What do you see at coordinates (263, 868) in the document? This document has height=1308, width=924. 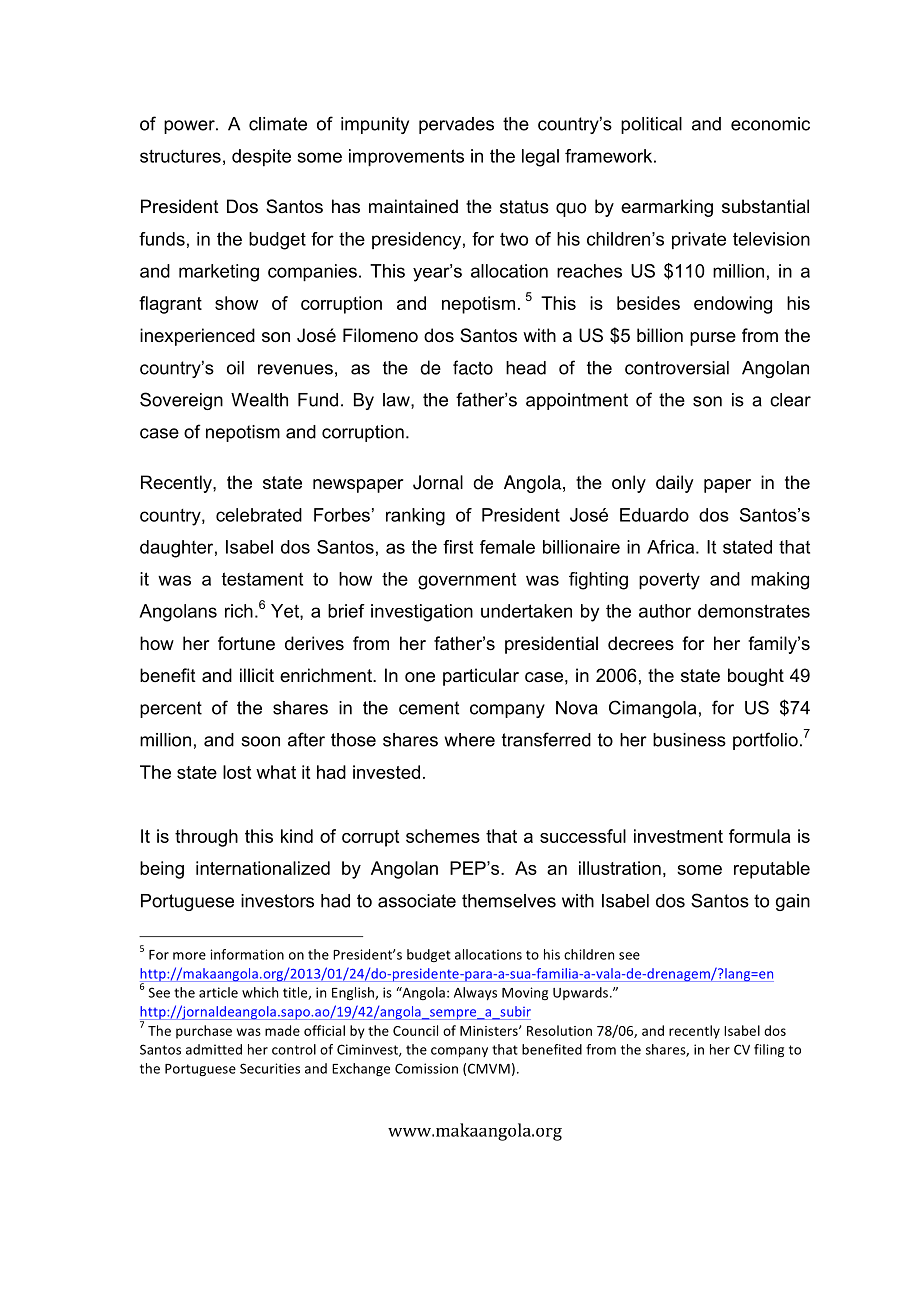 I see `internationalized` at bounding box center [263, 868].
